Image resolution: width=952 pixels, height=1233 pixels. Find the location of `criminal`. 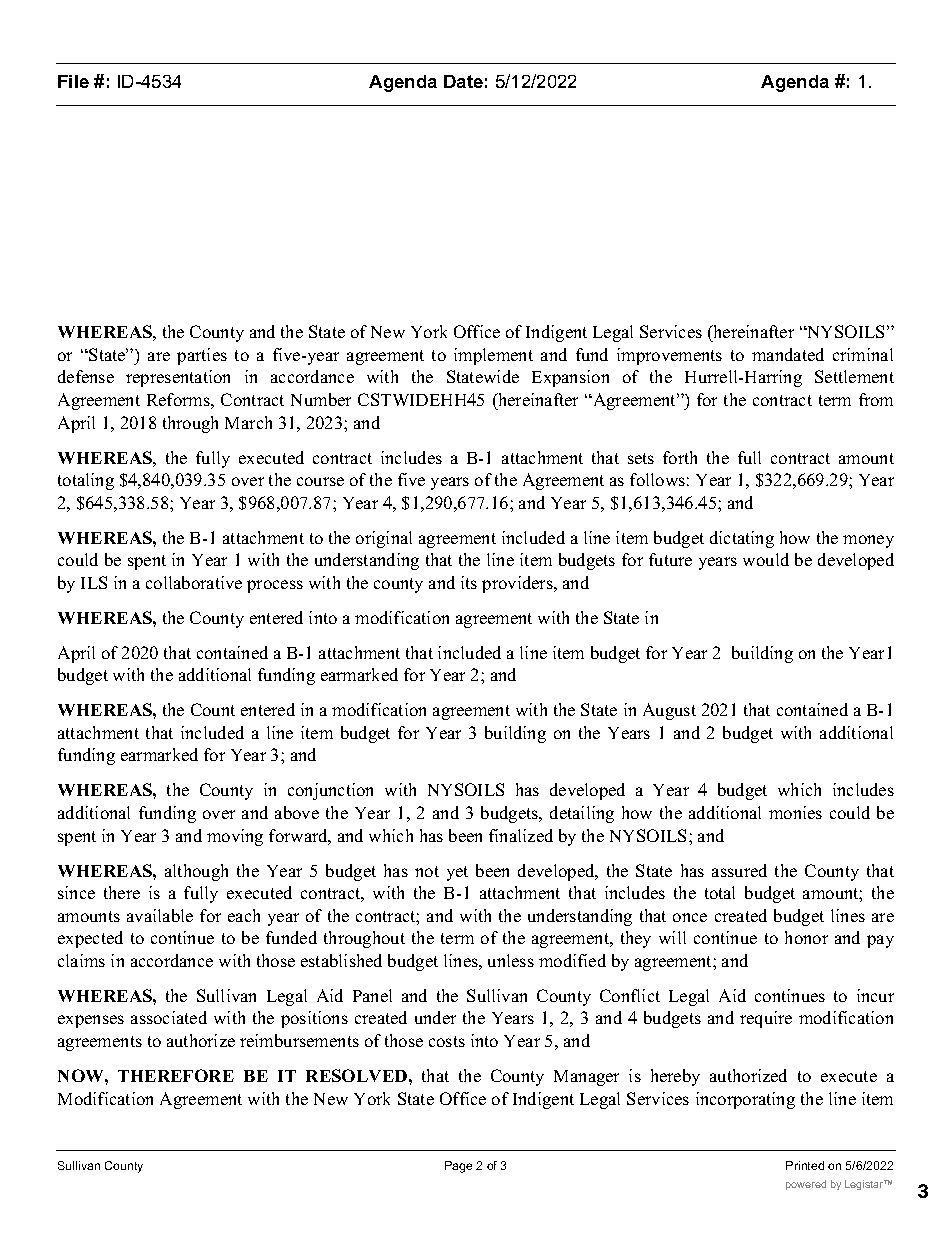

criminal is located at coordinates (863, 354).
